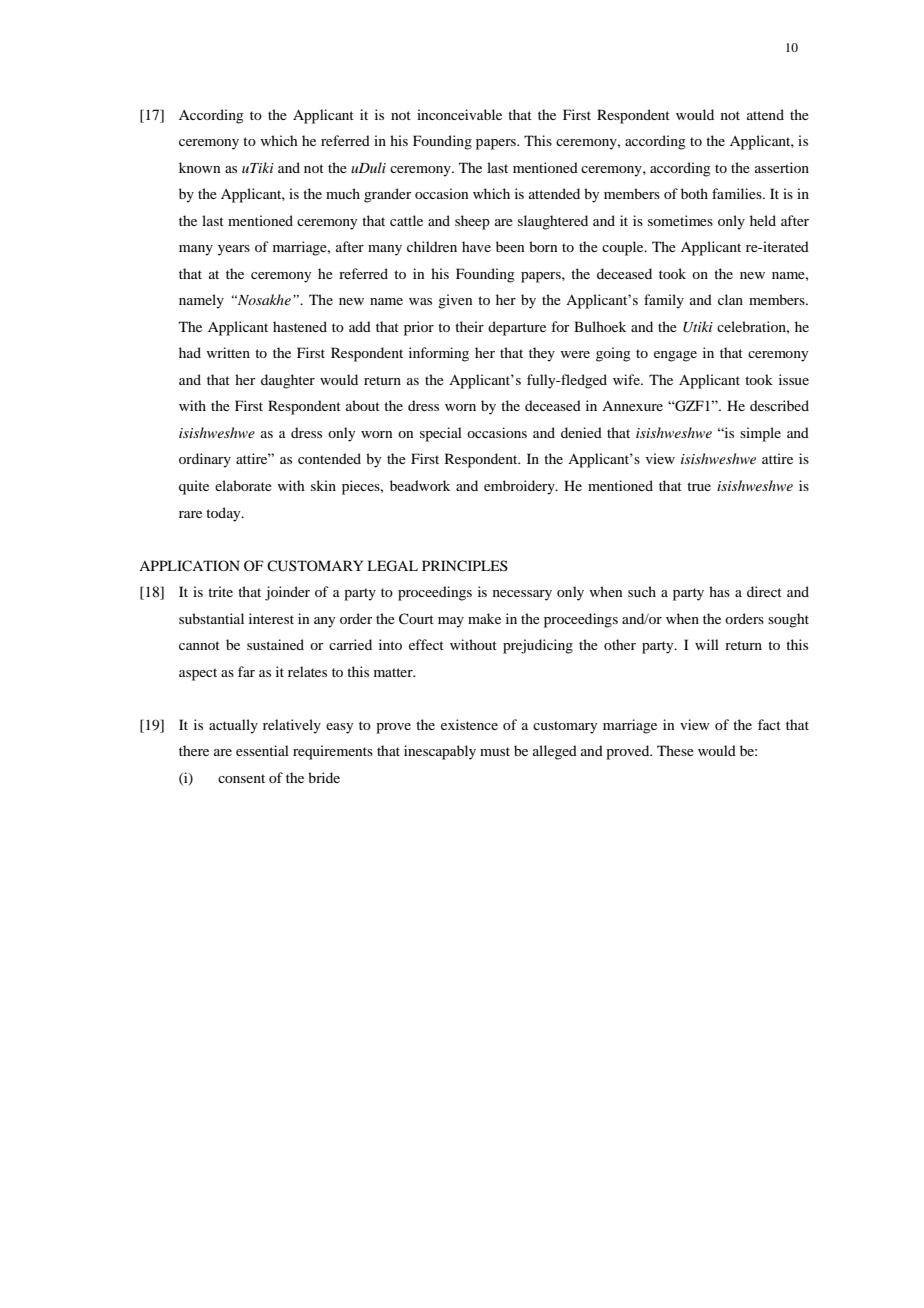 The width and height of the screenshot is (924, 1308). What do you see at coordinates (459, 114) in the screenshot?
I see `inconceivable` at bounding box center [459, 114].
